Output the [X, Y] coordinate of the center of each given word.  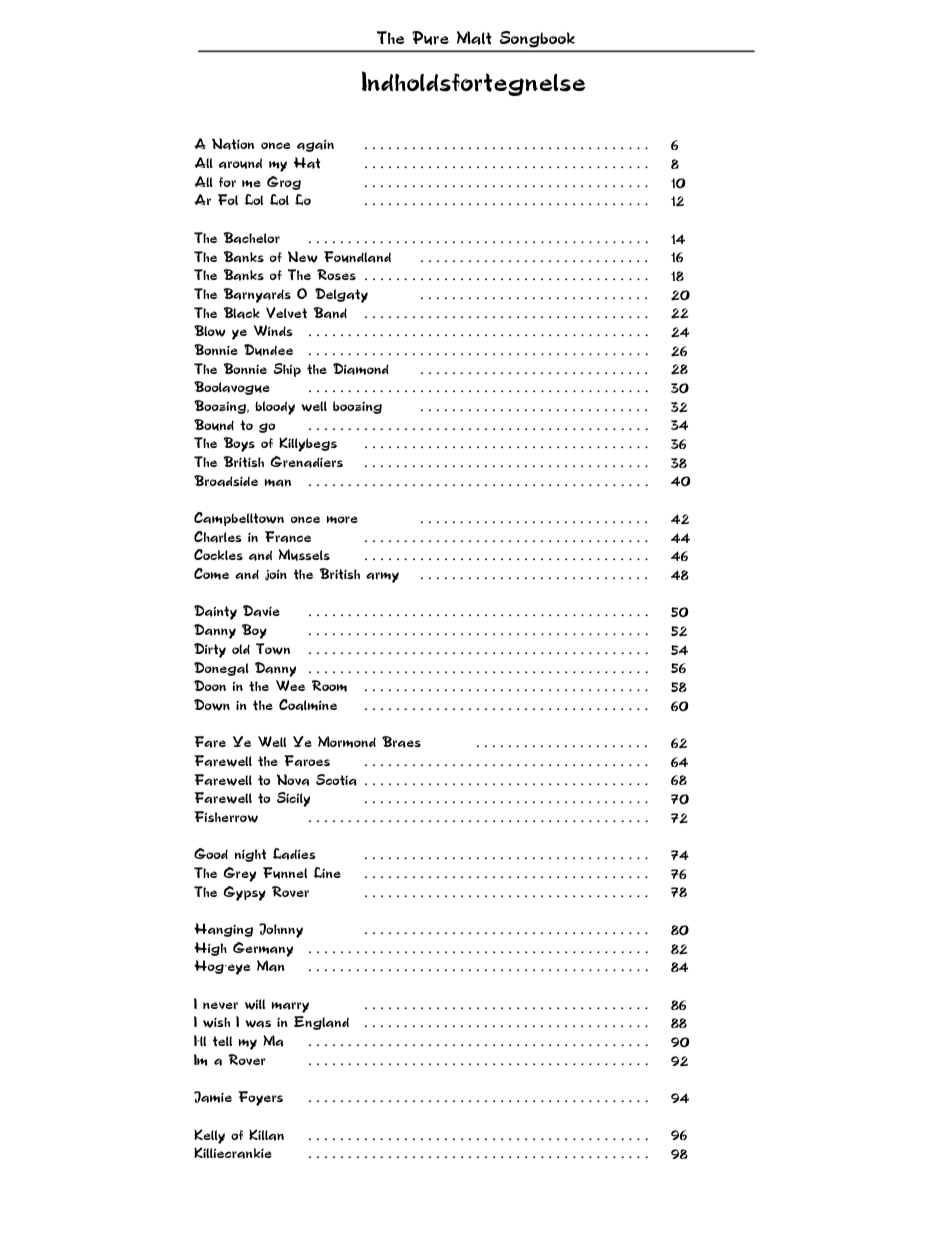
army [382, 577]
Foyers [260, 1098]
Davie [261, 611]
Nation [233, 144]
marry [290, 1007]
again [315, 145]
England [321, 1023]
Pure [430, 38]
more [342, 520]
